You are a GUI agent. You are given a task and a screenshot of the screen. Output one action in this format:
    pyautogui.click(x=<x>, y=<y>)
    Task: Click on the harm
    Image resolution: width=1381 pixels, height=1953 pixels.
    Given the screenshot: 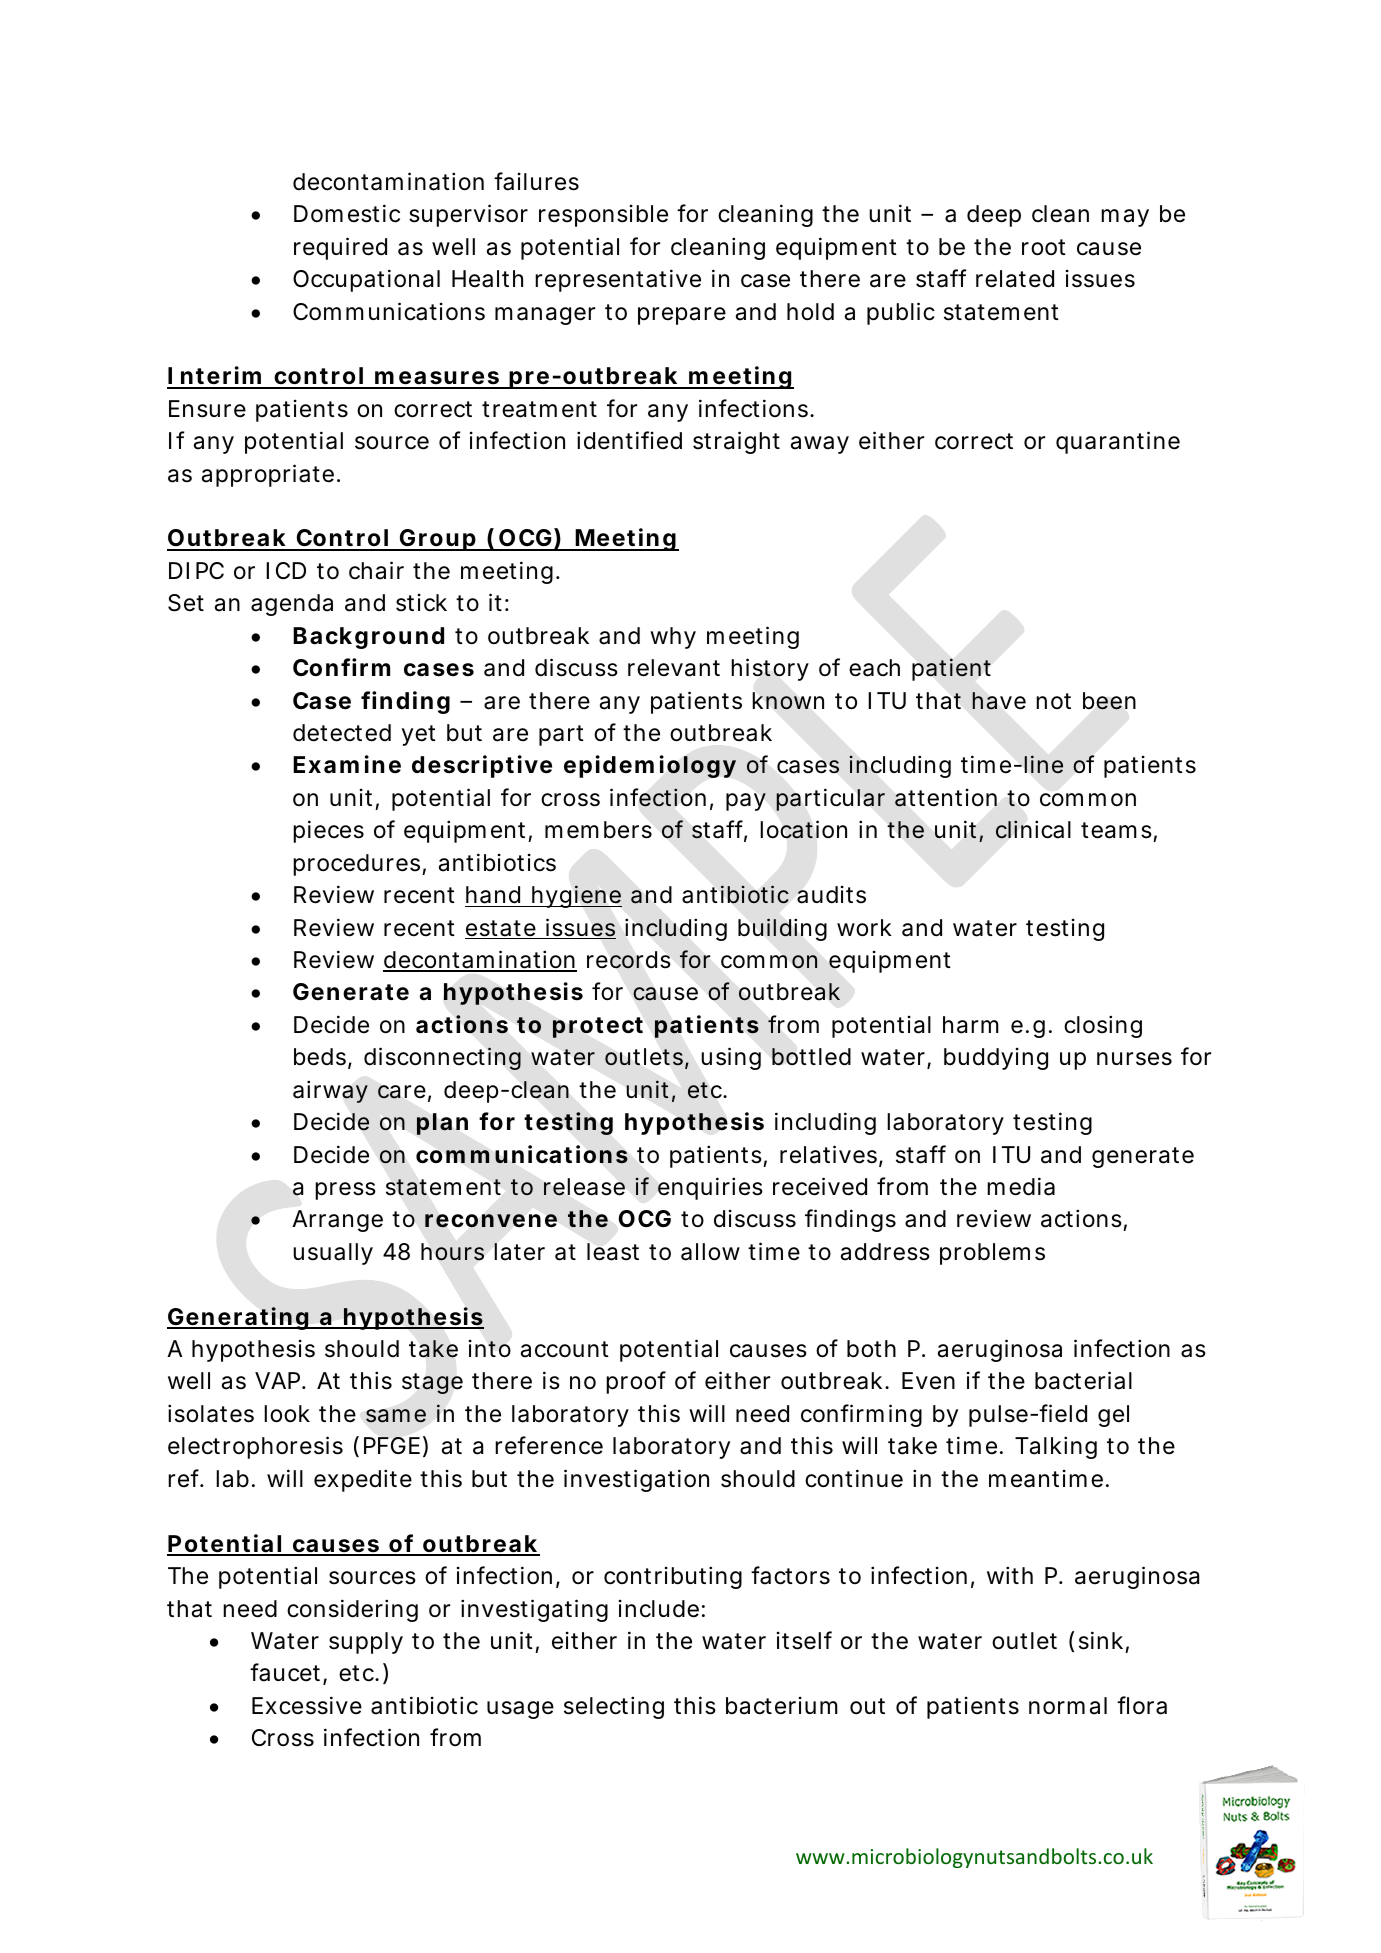 What is the action you would take?
    pyautogui.click(x=971, y=1025)
